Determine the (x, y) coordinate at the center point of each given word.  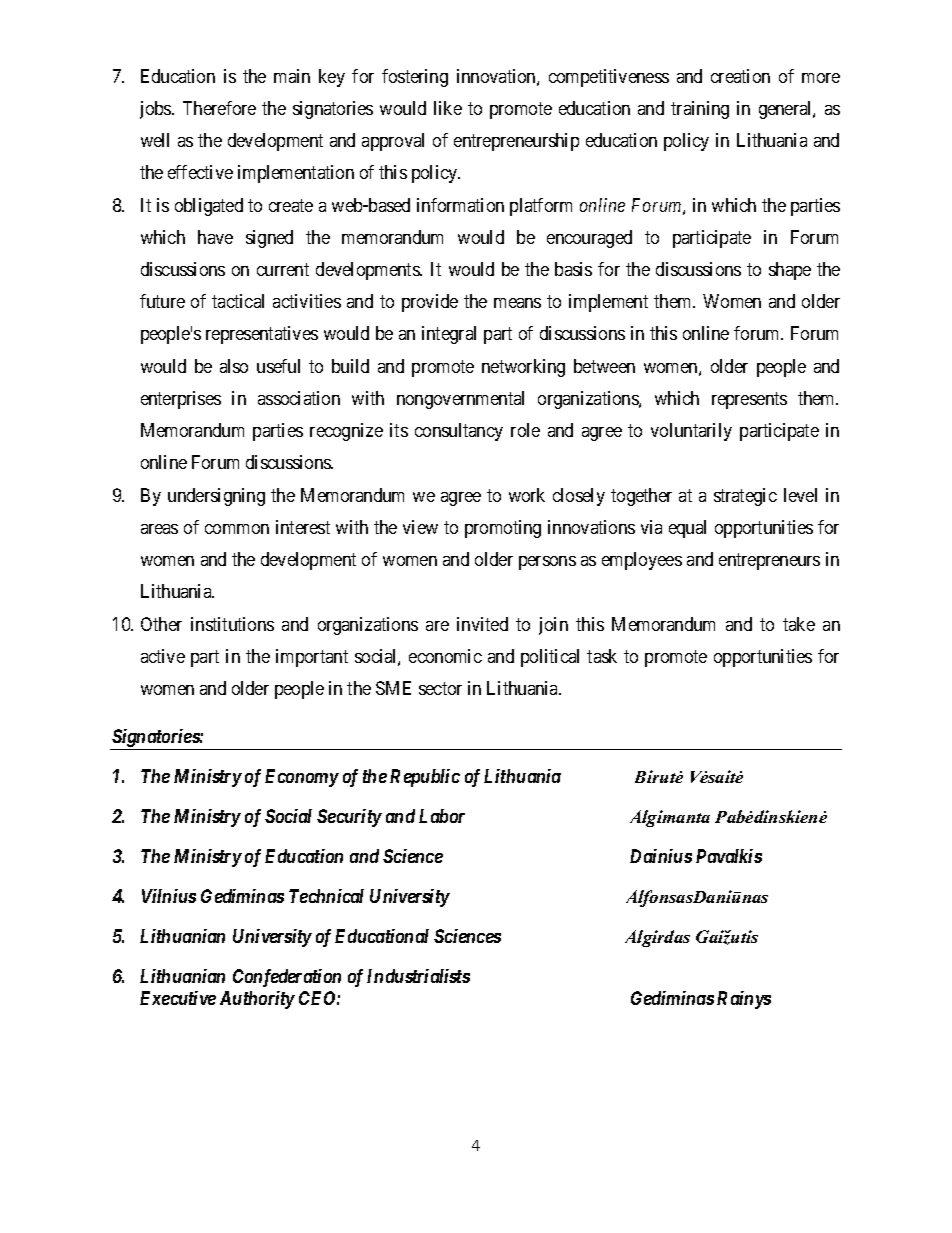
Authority (257, 1000)
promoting (503, 529)
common (237, 529)
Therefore (219, 108)
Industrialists (418, 976)
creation (740, 76)
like (448, 108)
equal (687, 529)
